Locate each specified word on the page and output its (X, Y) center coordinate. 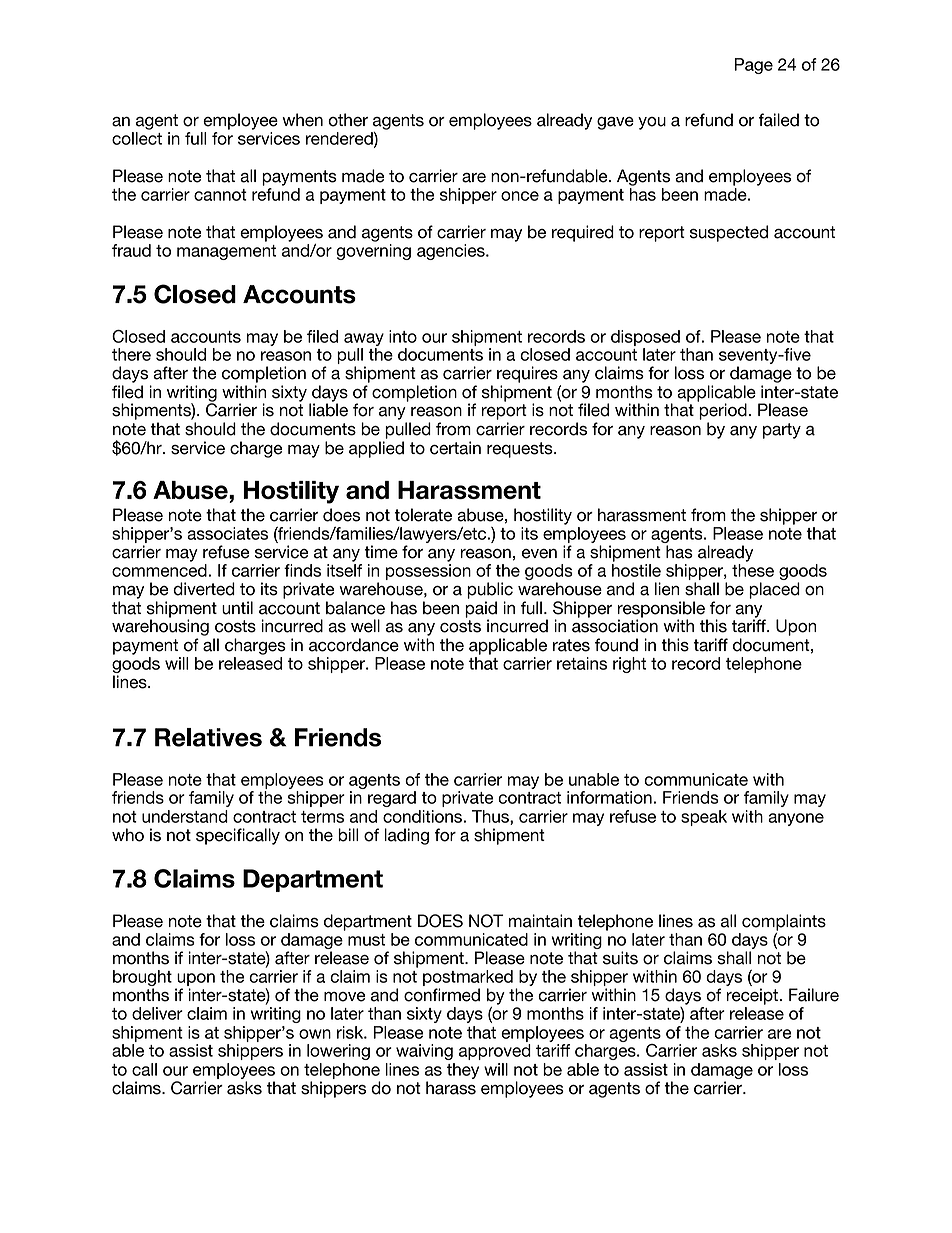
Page (753, 66)
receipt (752, 996)
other (348, 120)
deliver (157, 1013)
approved (495, 1052)
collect (137, 138)
